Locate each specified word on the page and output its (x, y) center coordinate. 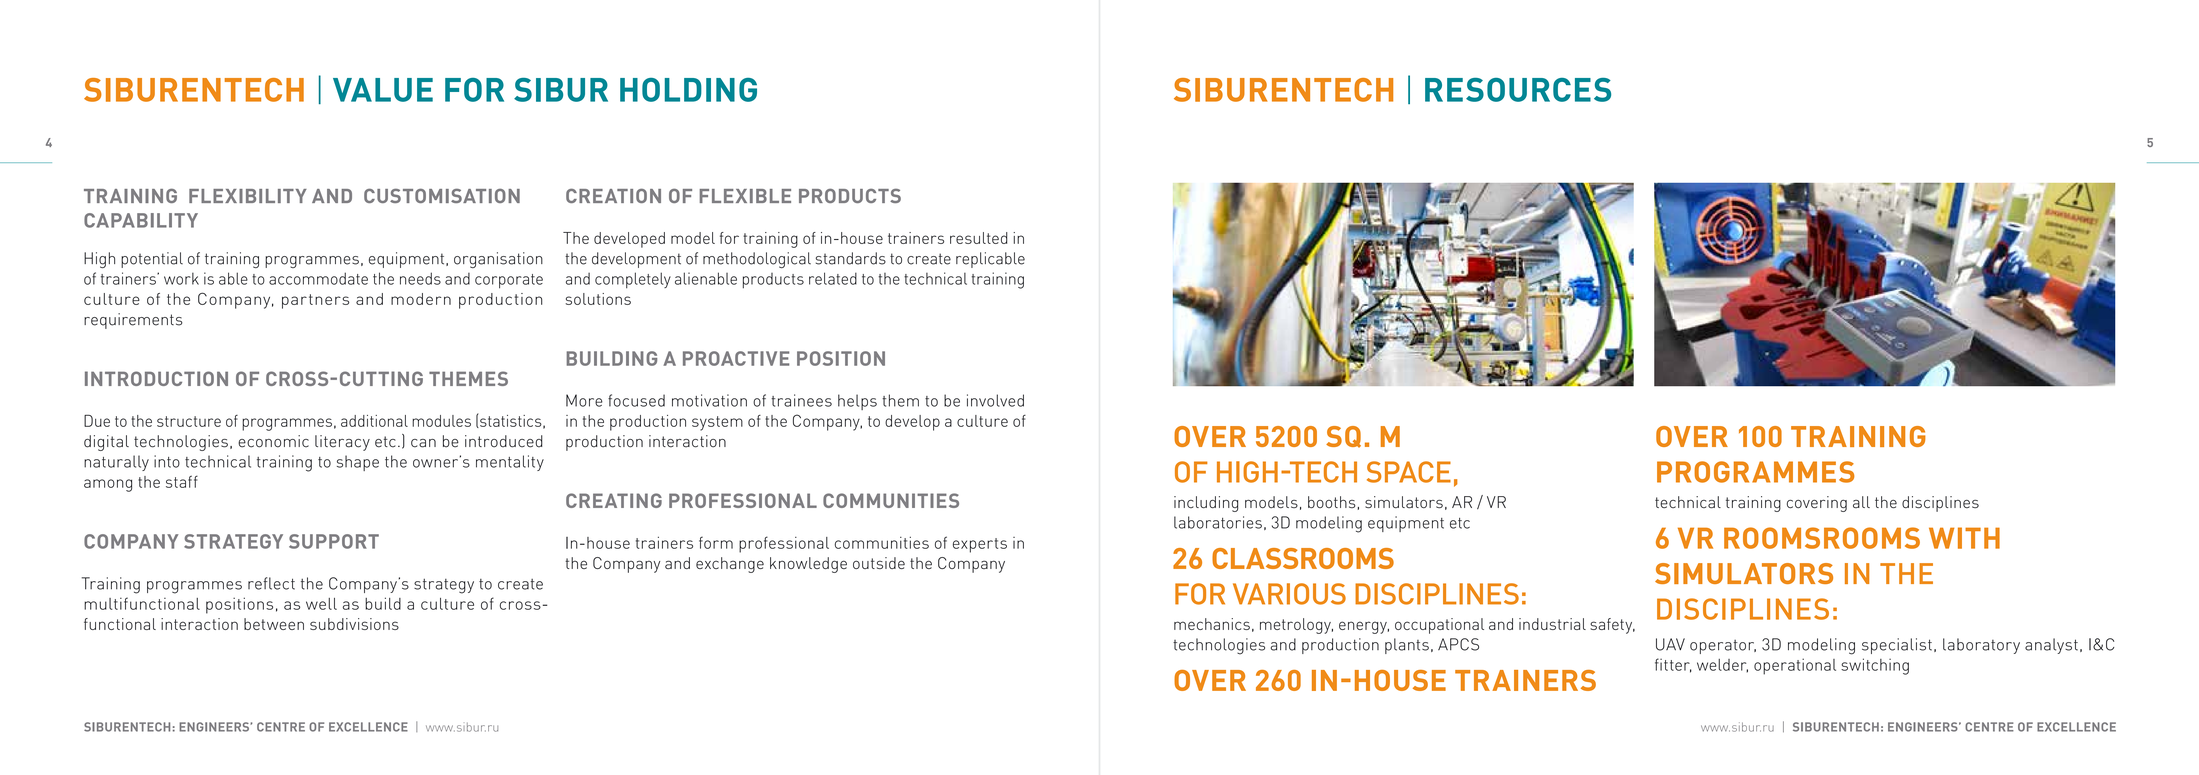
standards (850, 258)
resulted (979, 238)
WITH (1964, 538)
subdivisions (354, 624)
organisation (498, 260)
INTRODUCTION (156, 378)
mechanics (1212, 624)
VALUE (383, 90)
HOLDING (688, 90)
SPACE (1409, 472)
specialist (1897, 646)
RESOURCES (1518, 90)
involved (995, 400)
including (1206, 504)
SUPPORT (334, 541)
